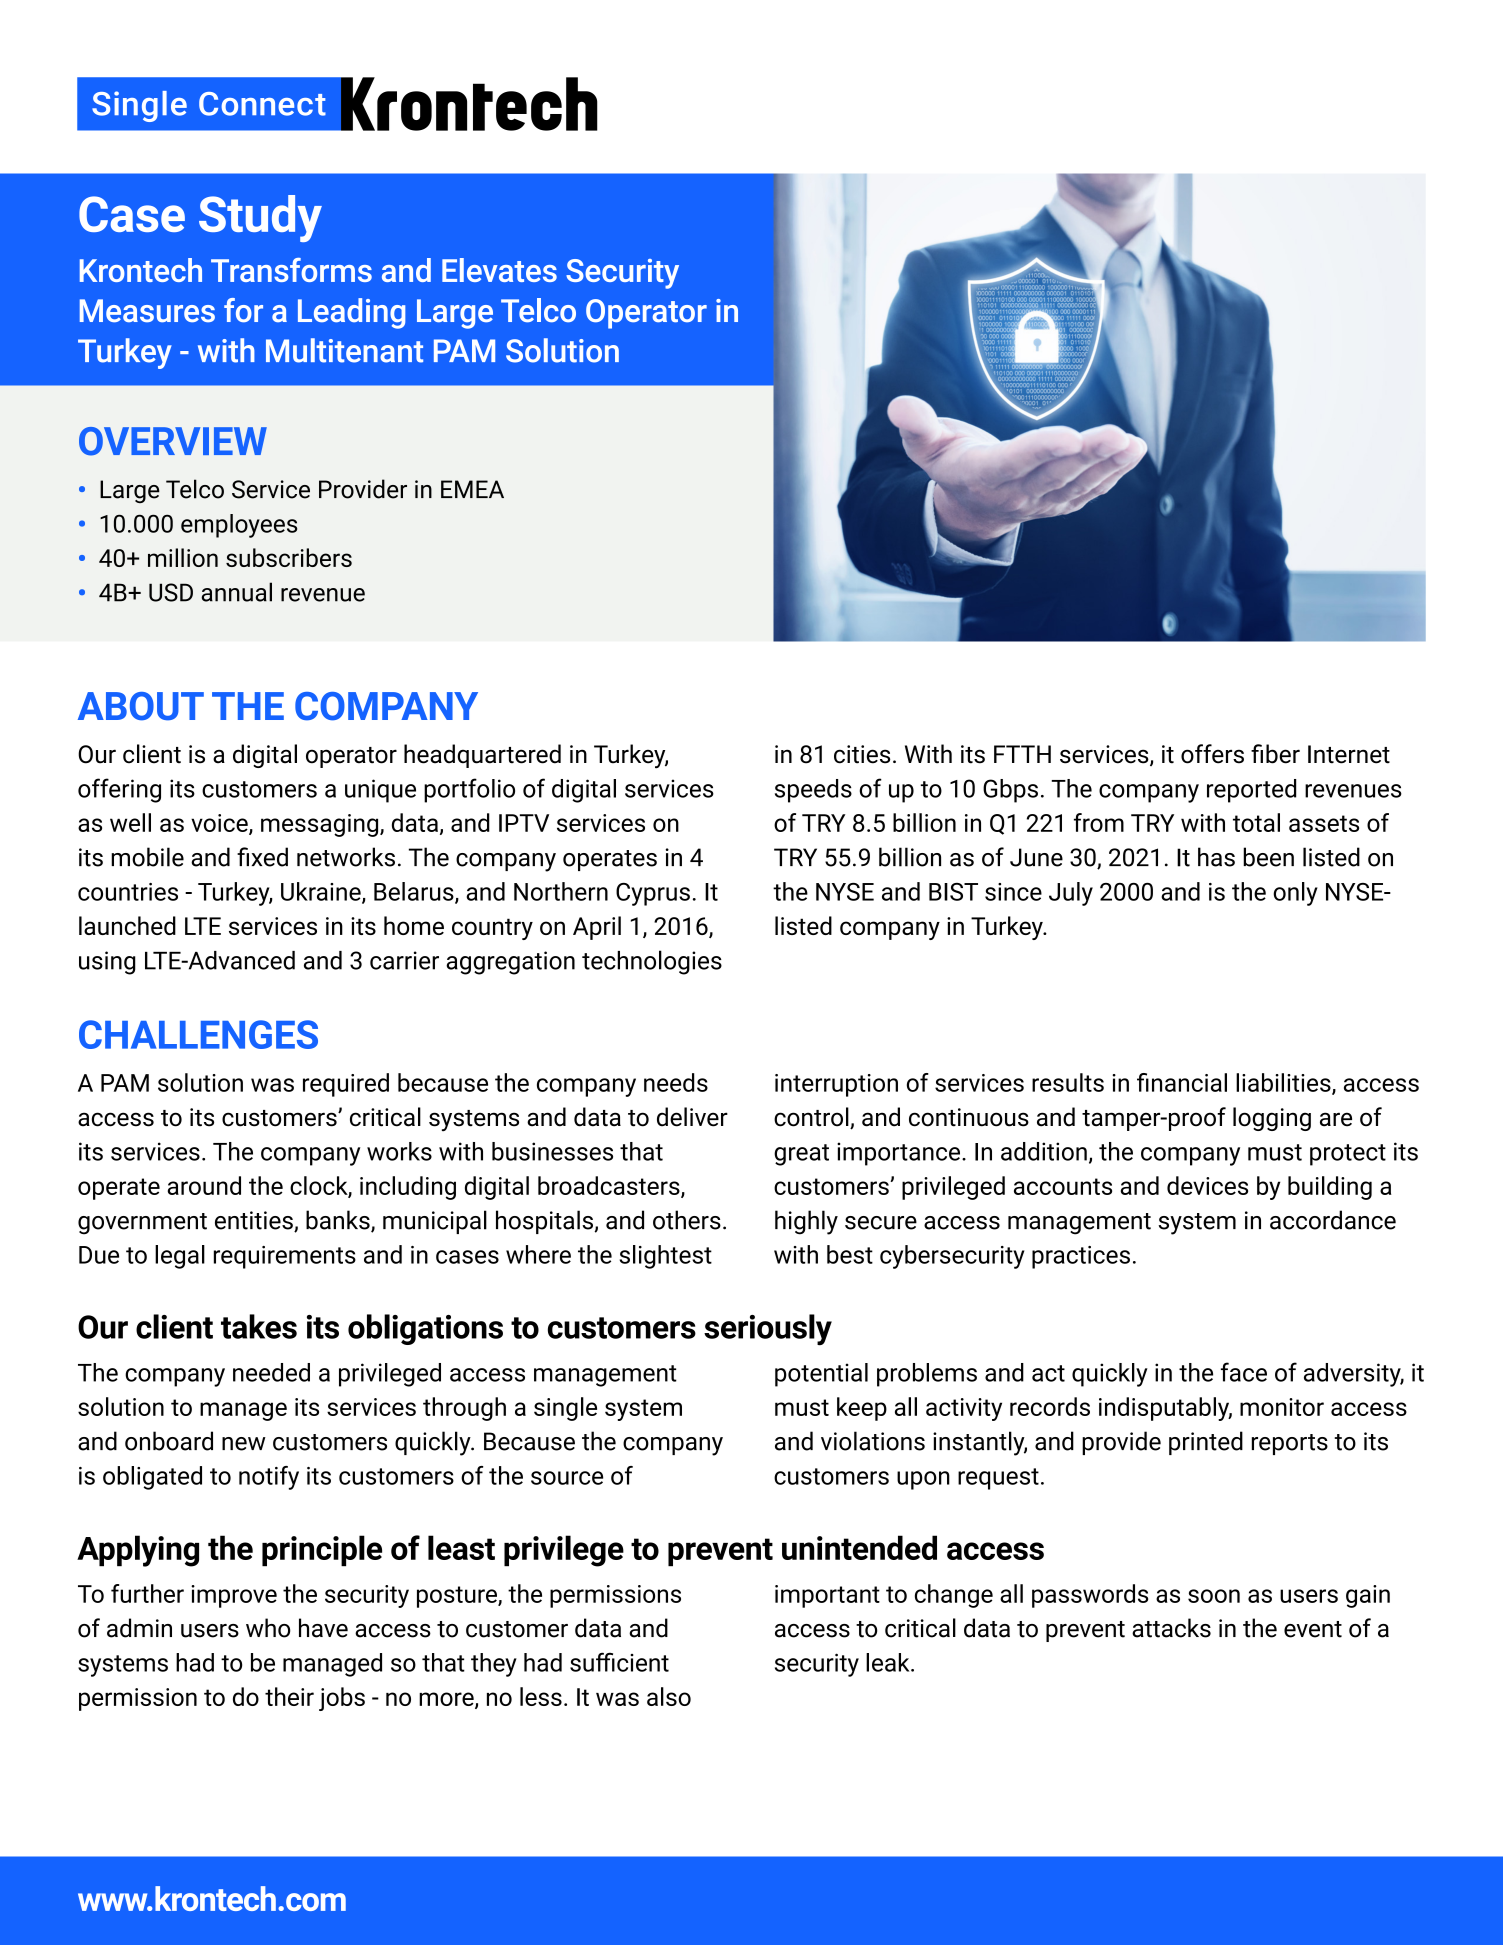 The image size is (1503, 1945). Describe the element at coordinates (499, 270) in the document. I see `Elevates` at that location.
